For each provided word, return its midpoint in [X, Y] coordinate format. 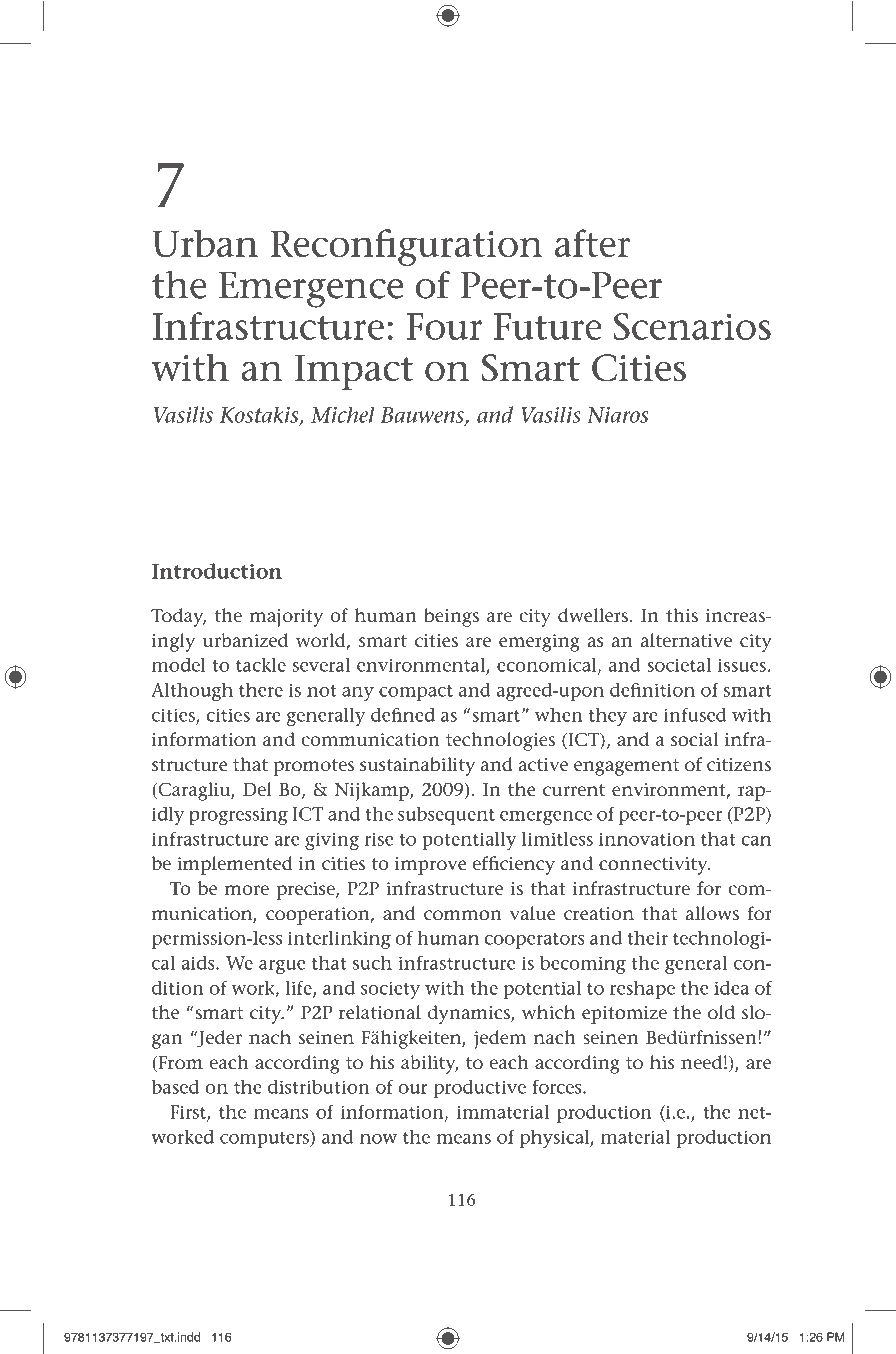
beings [451, 617]
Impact [354, 372]
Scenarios [692, 326]
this [682, 615]
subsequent [446, 816]
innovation [647, 839]
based [175, 1087]
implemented [235, 865]
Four [445, 326]
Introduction [217, 571]
